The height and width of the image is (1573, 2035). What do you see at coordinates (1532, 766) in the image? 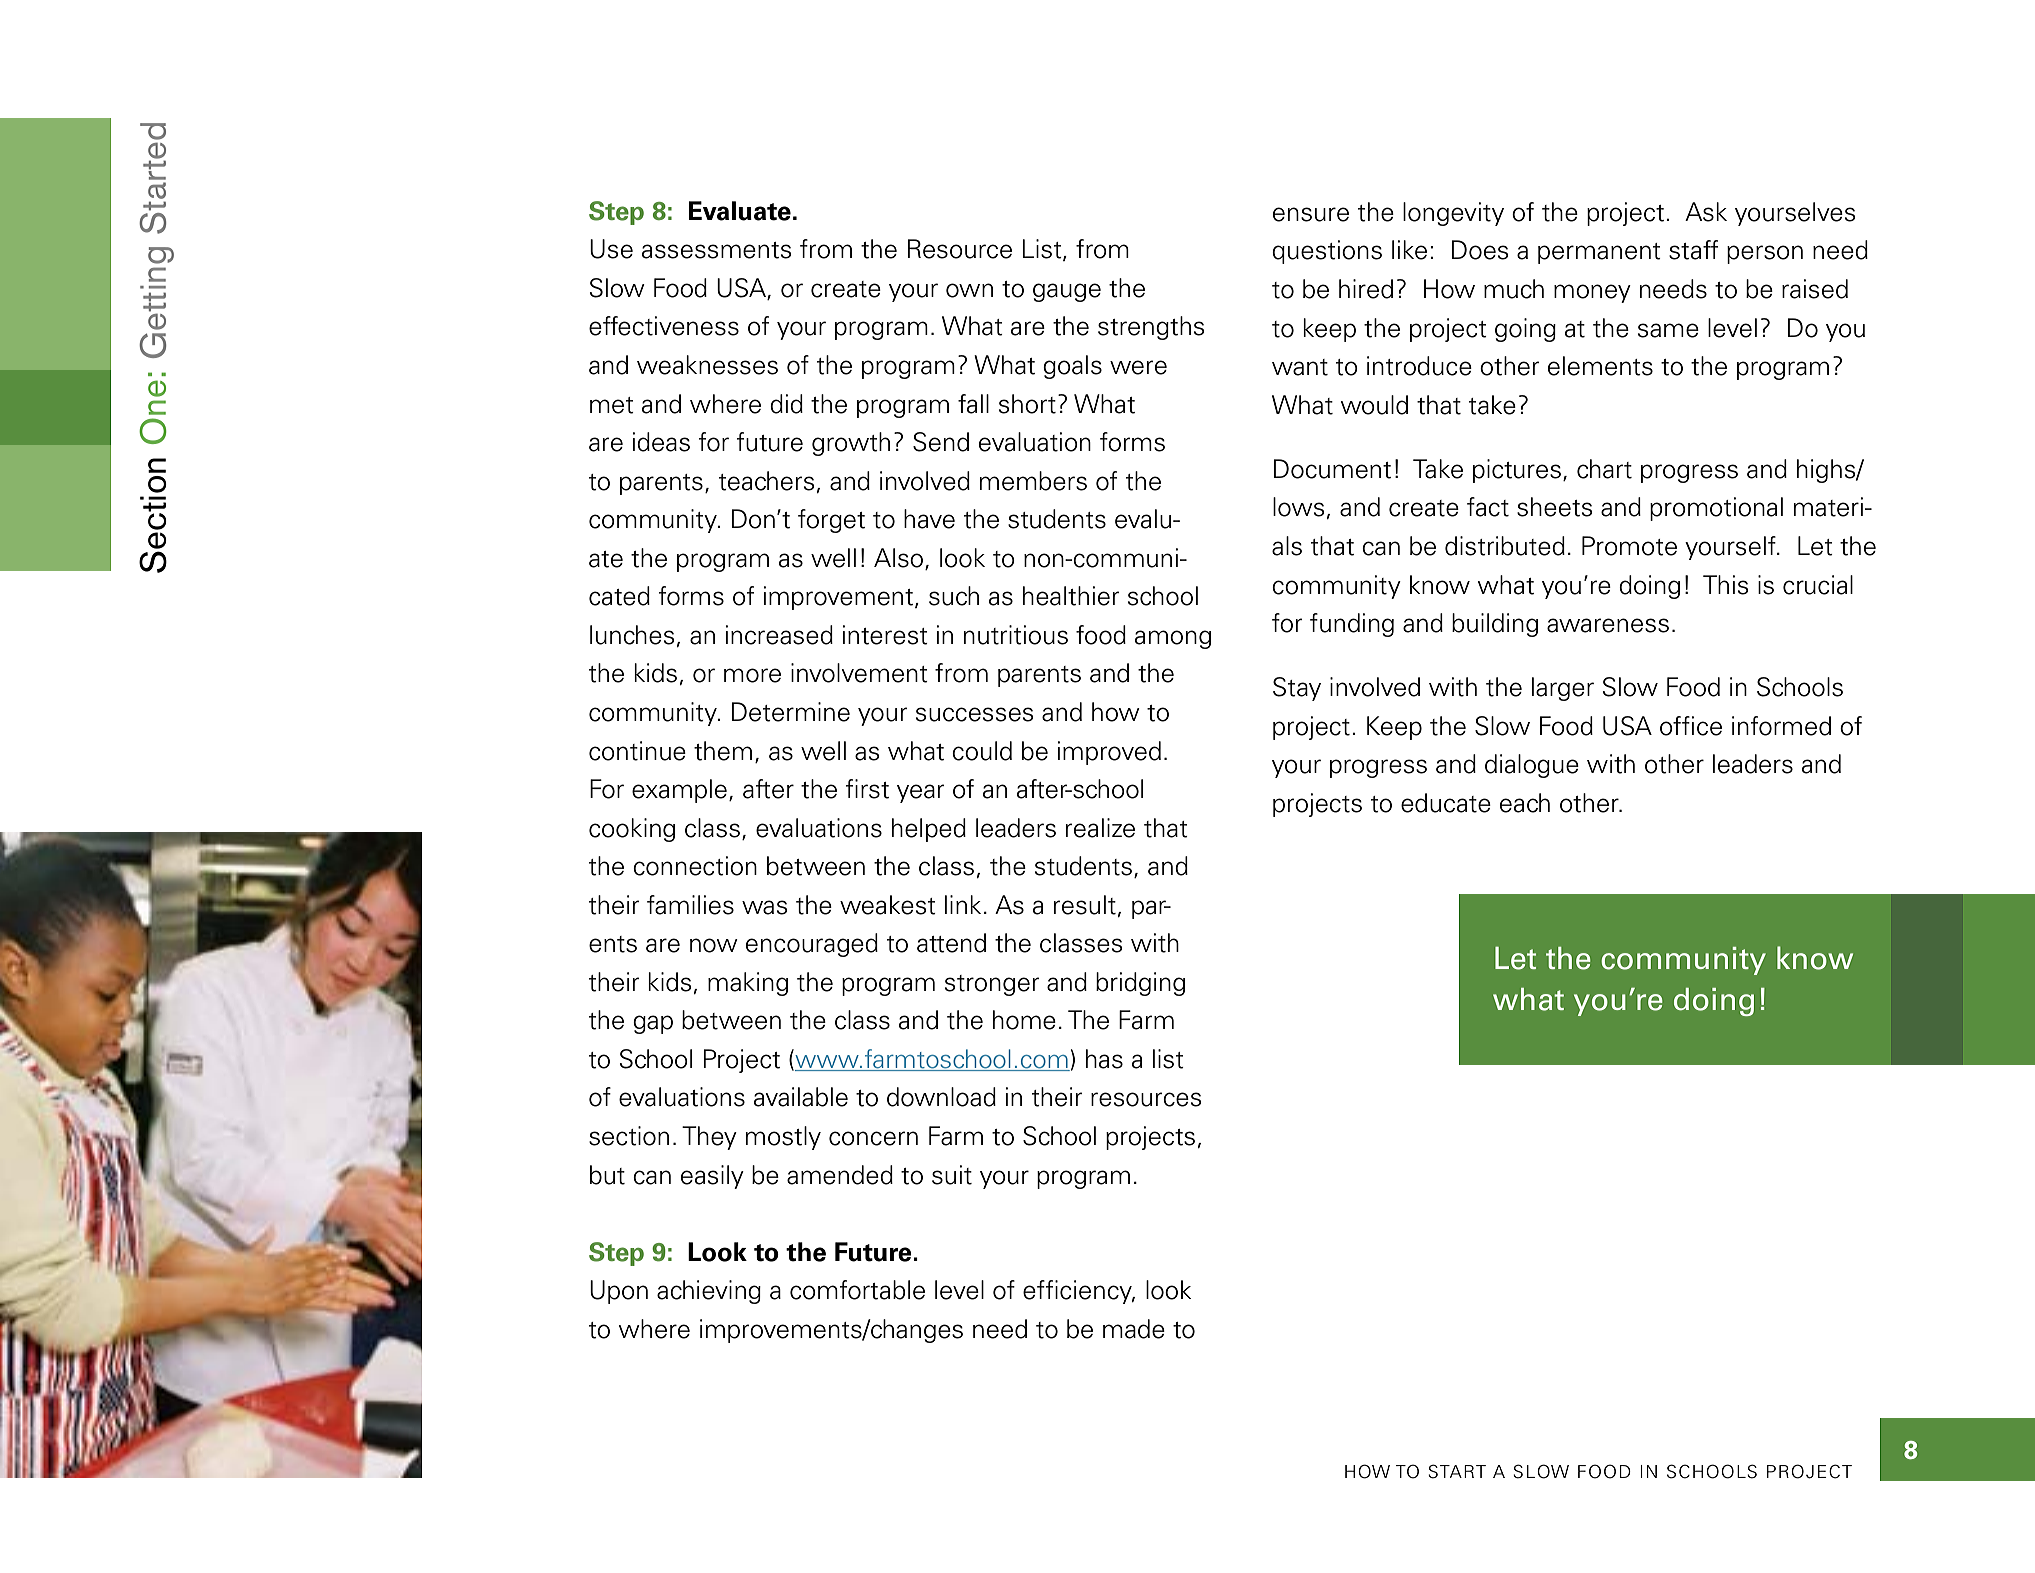
I see `dialogue` at bounding box center [1532, 766].
